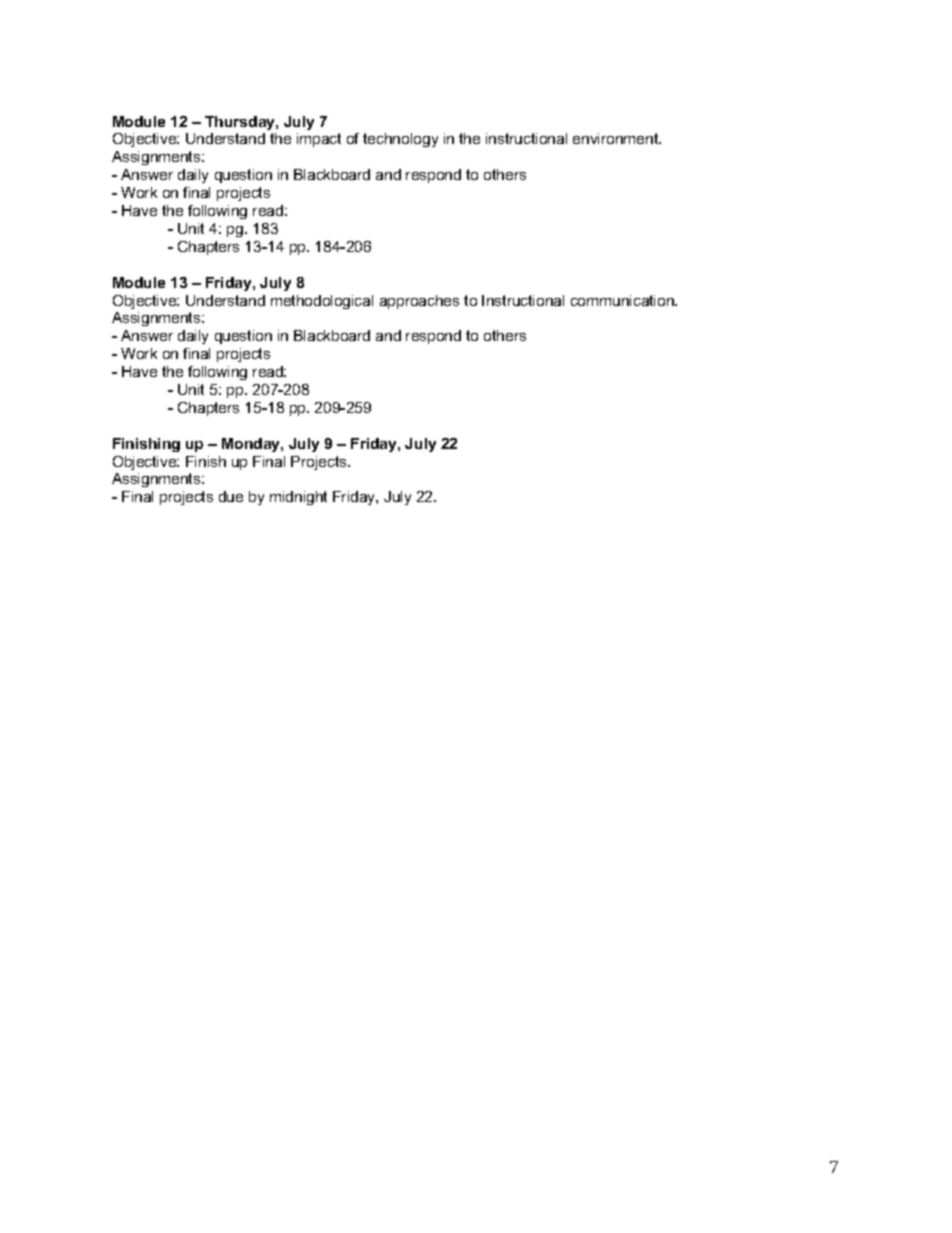  Describe the element at coordinates (623, 300) in the page. I see `communication` at that location.
